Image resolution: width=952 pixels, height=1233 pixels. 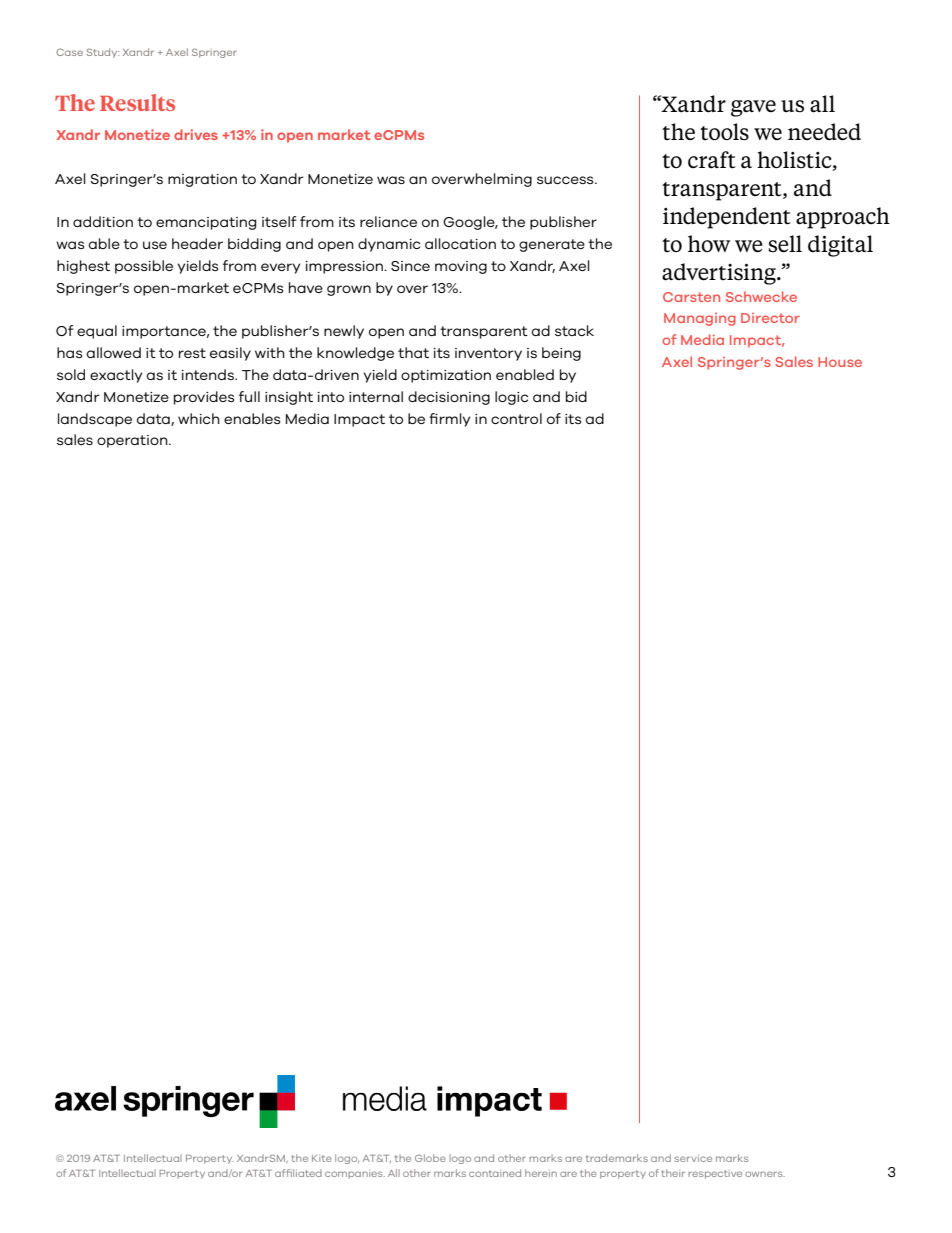 I want to click on affiliated, so click(x=298, y=1173).
